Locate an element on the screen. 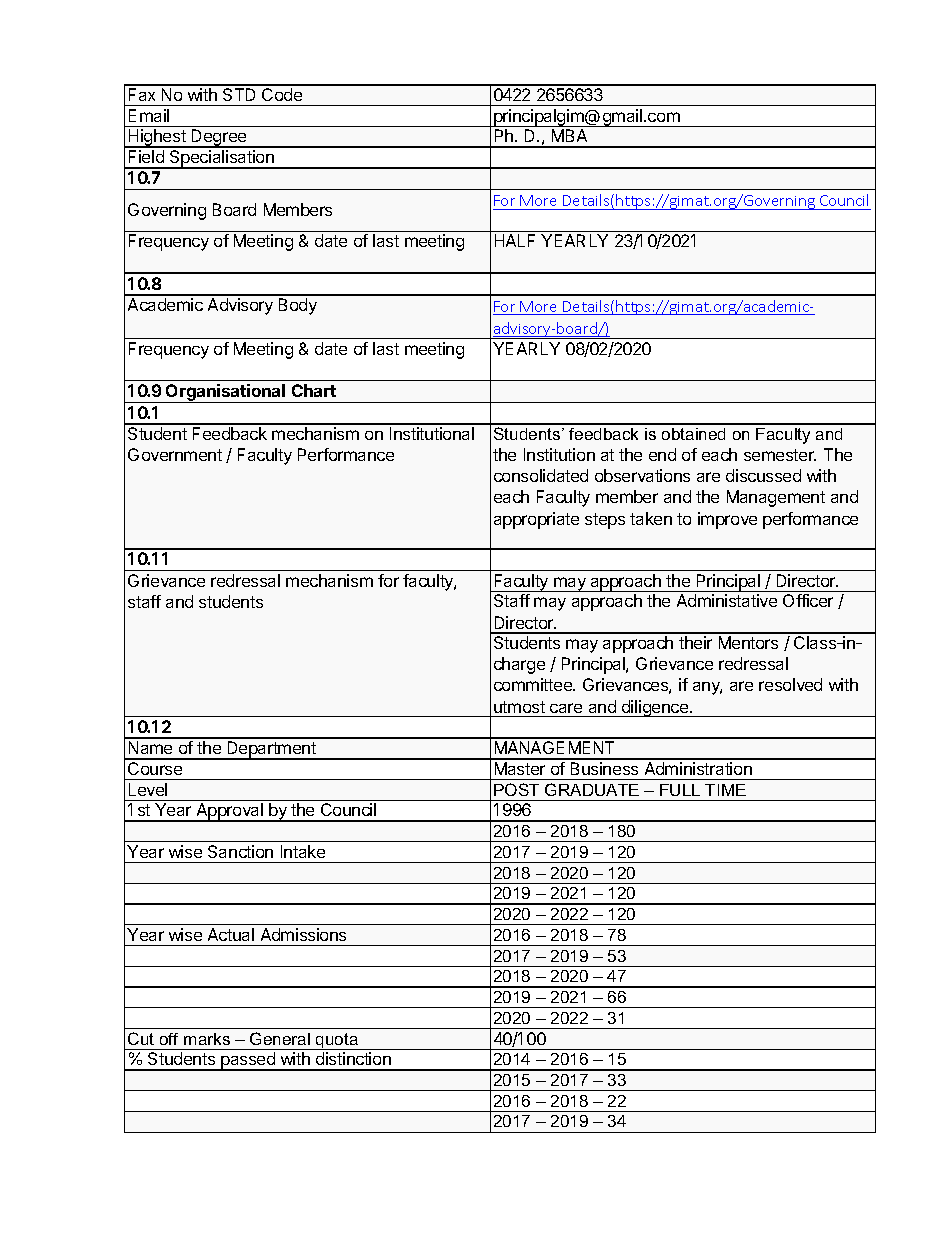  committee is located at coordinates (534, 684).
